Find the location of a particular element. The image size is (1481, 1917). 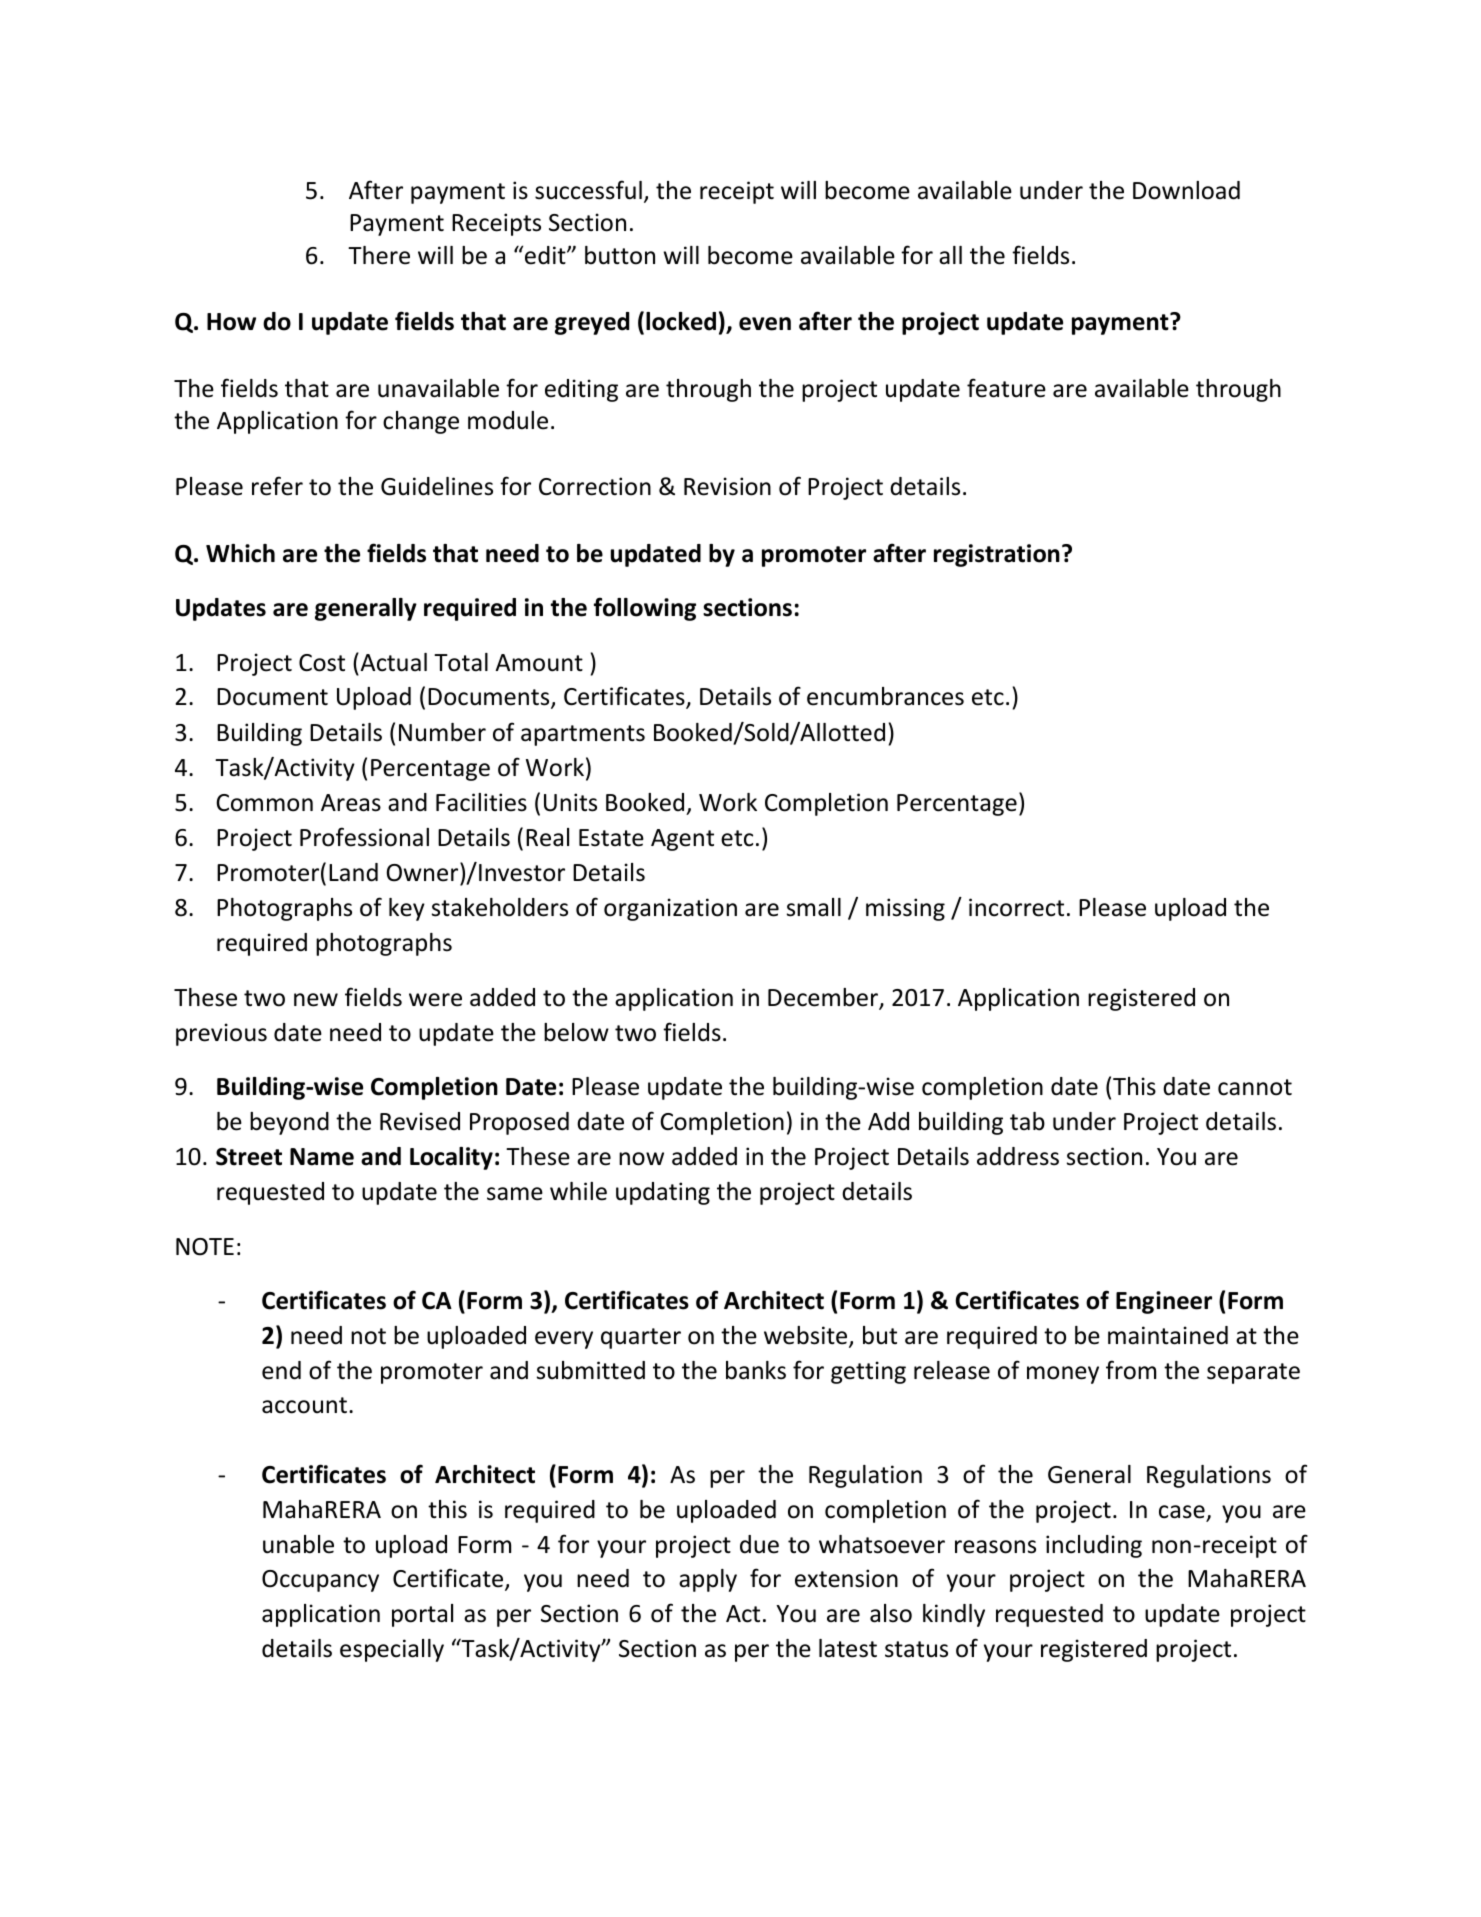

Revision is located at coordinates (727, 486).
